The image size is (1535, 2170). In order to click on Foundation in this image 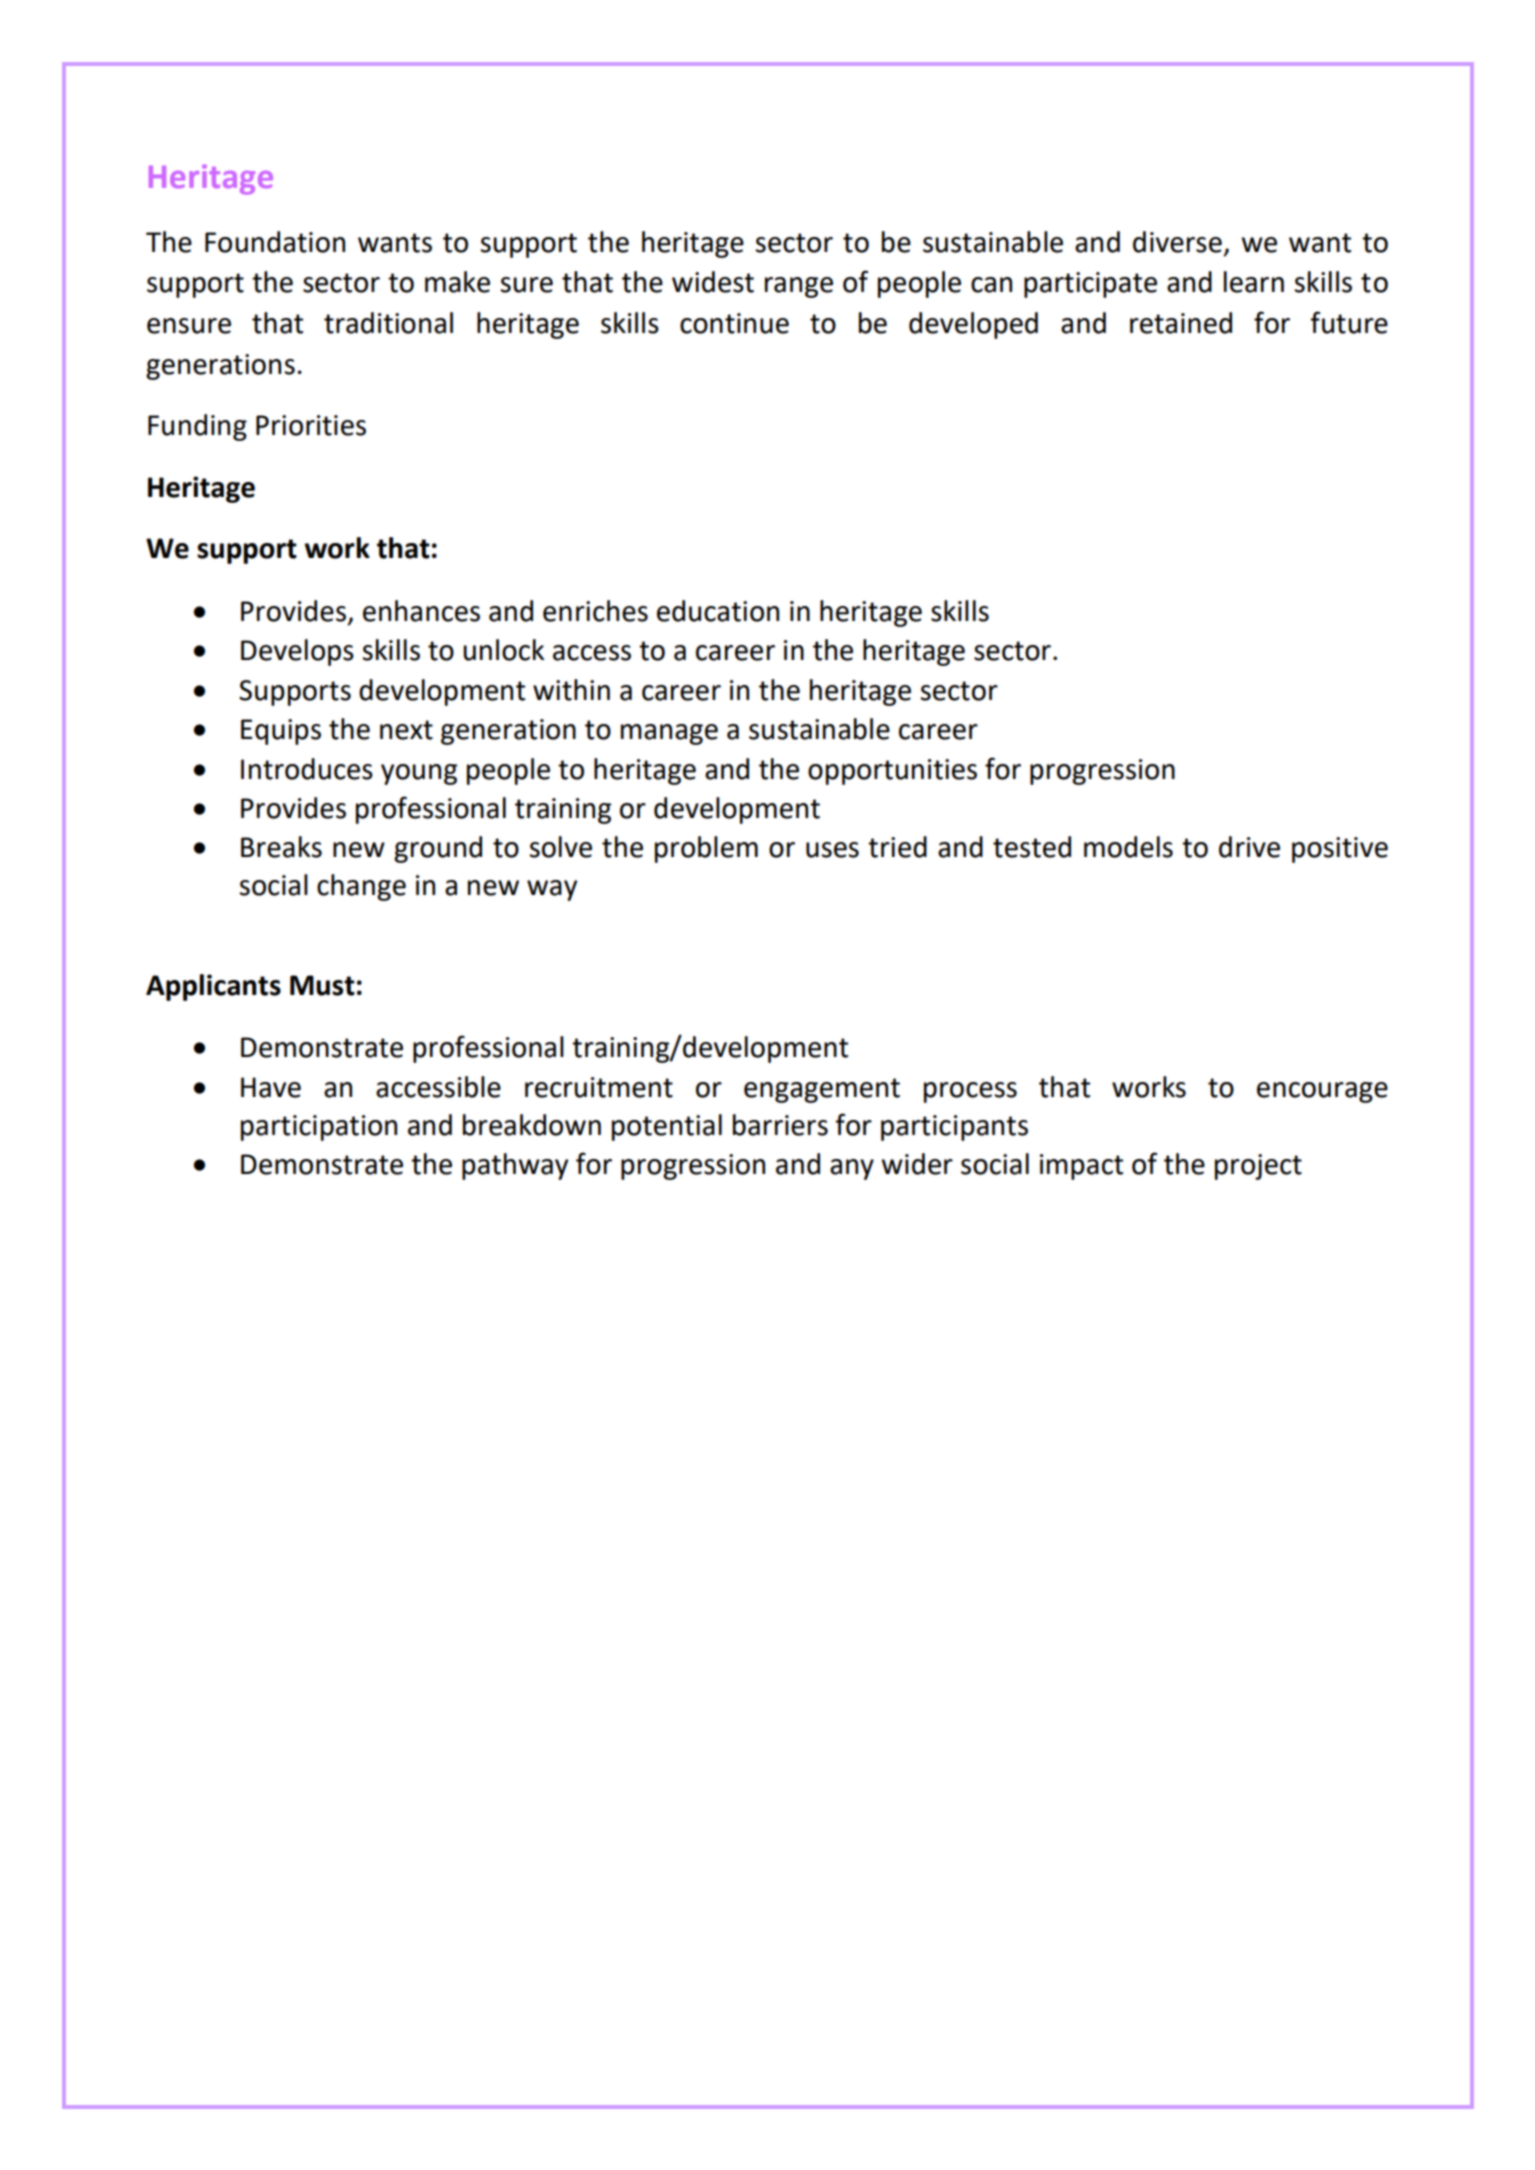, I will do `click(275, 242)`.
